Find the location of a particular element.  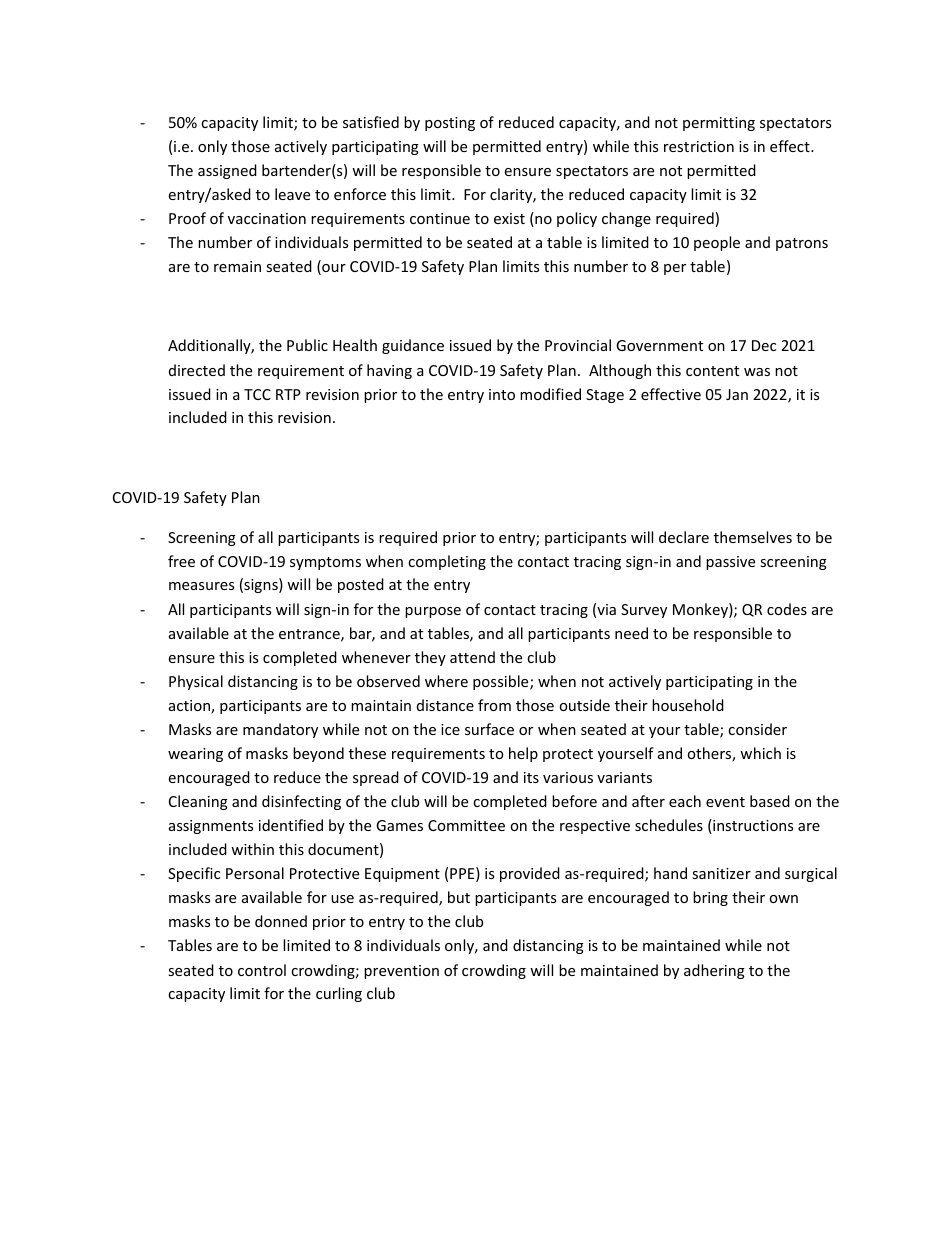

Public is located at coordinates (307, 345).
